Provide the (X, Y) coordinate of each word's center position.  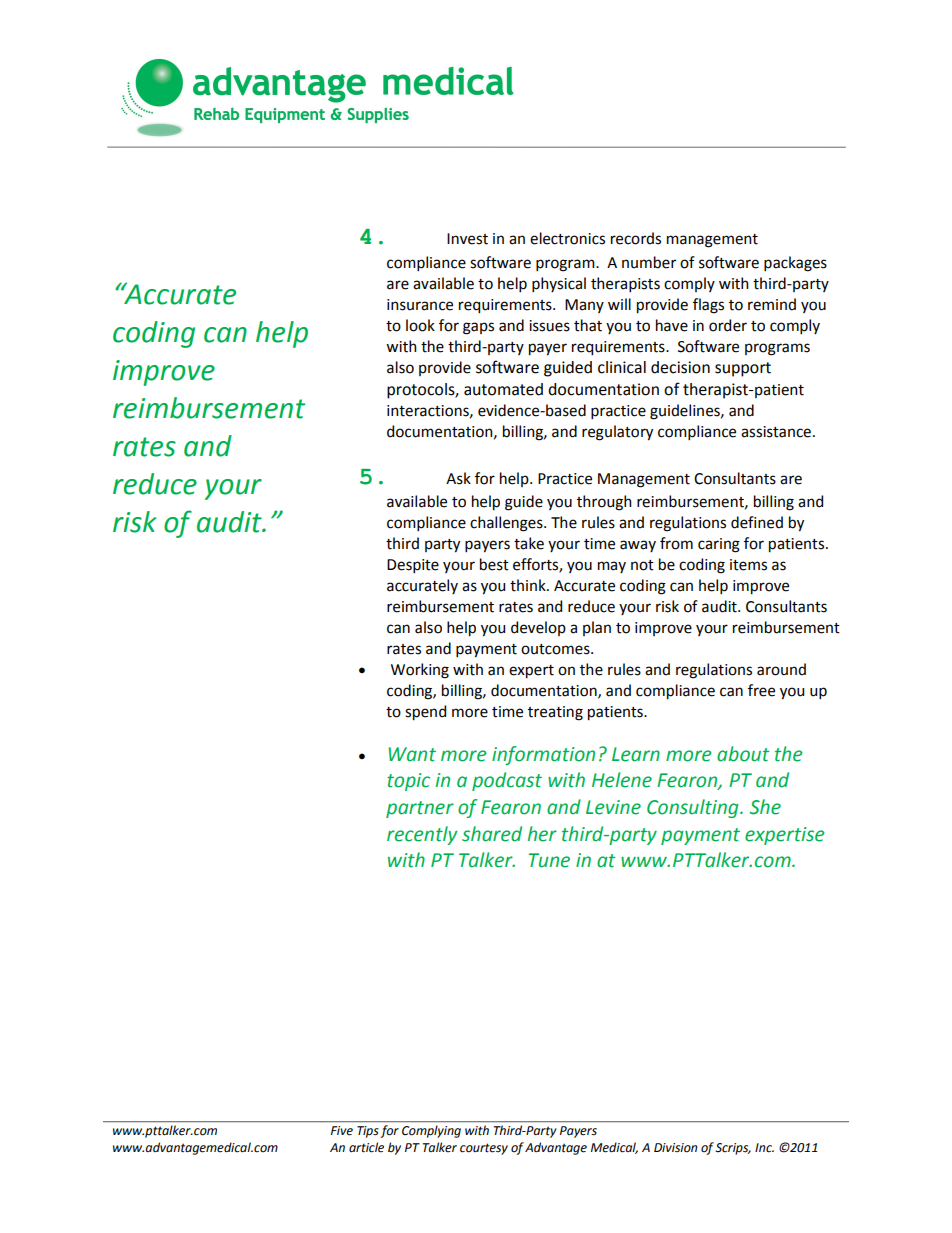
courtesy (484, 1149)
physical (559, 284)
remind (772, 304)
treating (555, 713)
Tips (368, 1132)
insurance (420, 305)
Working (420, 671)
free (761, 690)
